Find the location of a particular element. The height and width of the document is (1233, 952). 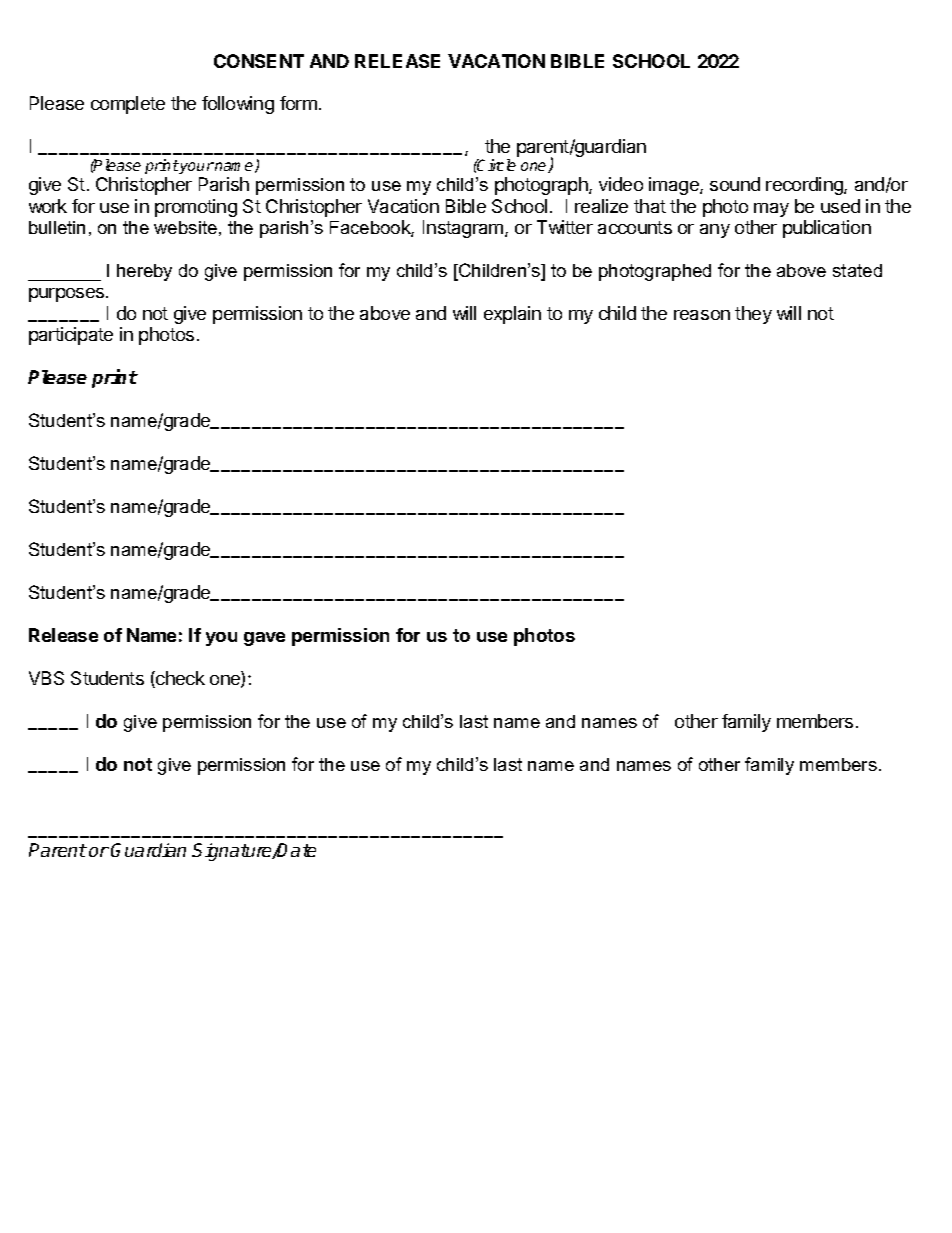

participate is located at coordinates (71, 336).
